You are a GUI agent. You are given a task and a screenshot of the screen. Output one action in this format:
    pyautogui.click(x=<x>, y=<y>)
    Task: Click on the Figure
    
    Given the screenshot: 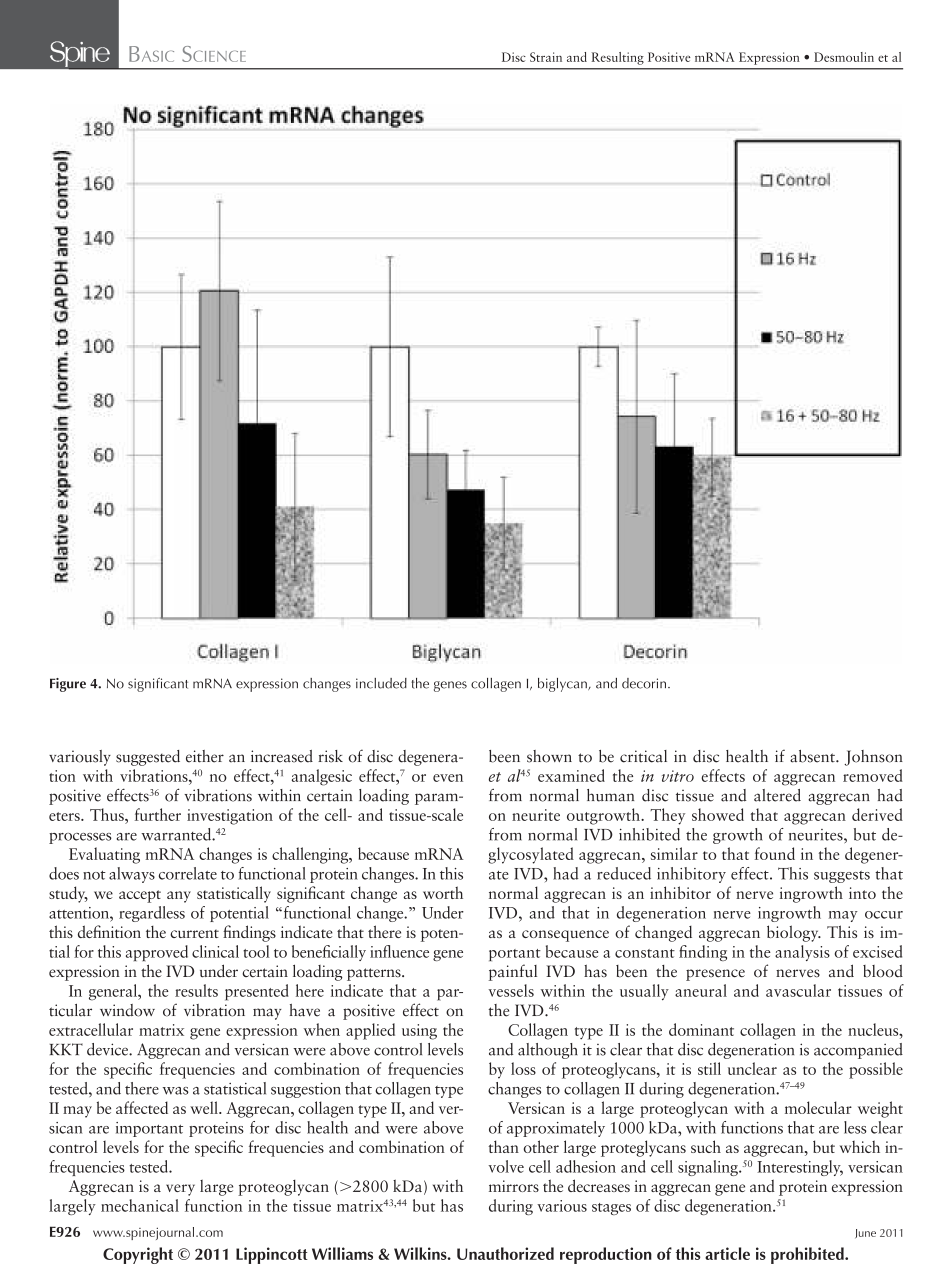 What is the action you would take?
    pyautogui.click(x=68, y=685)
